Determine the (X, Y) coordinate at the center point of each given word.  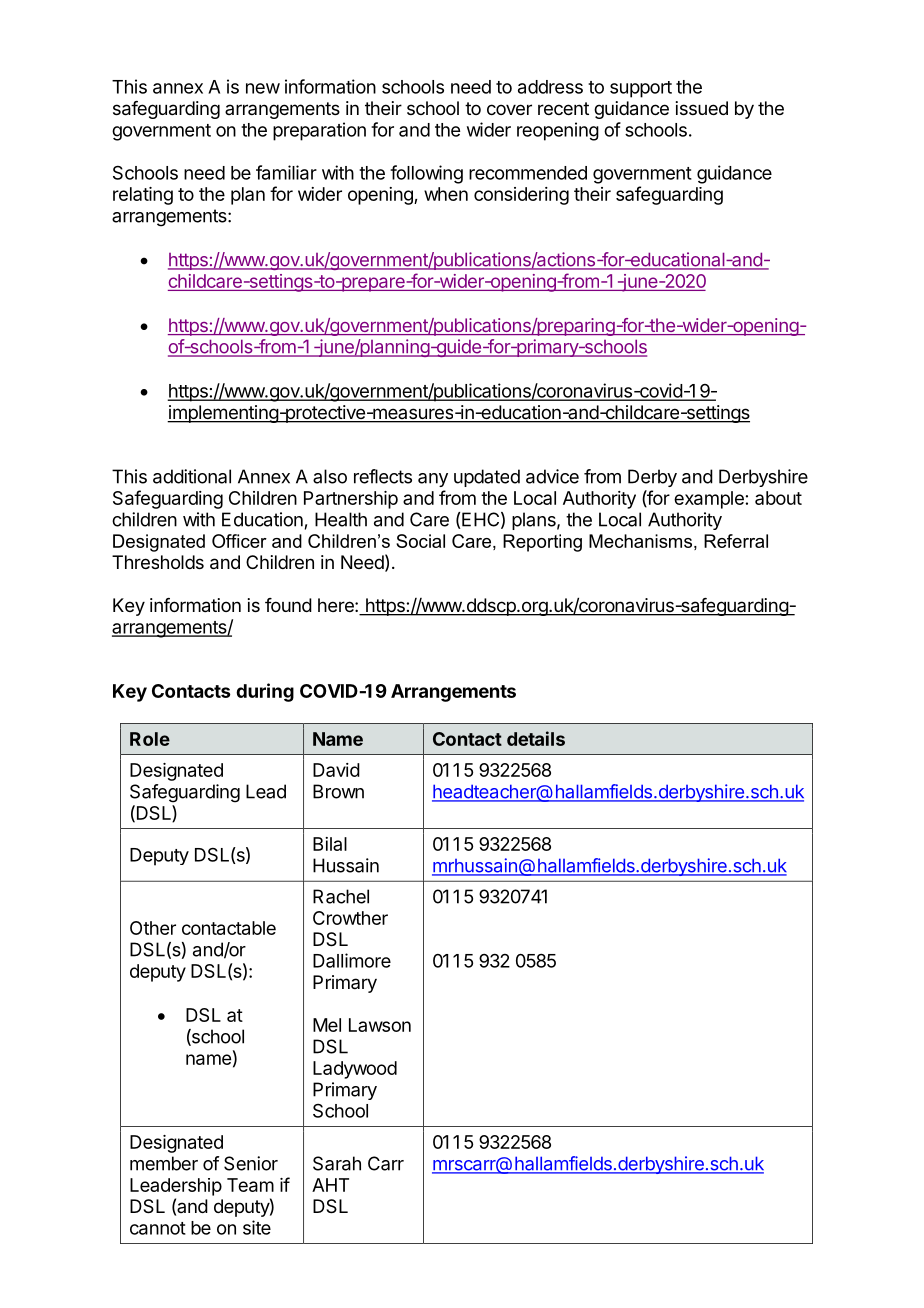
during (265, 692)
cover (509, 109)
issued (702, 108)
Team (250, 1185)
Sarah (337, 1163)
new (263, 88)
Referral (736, 541)
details (536, 738)
